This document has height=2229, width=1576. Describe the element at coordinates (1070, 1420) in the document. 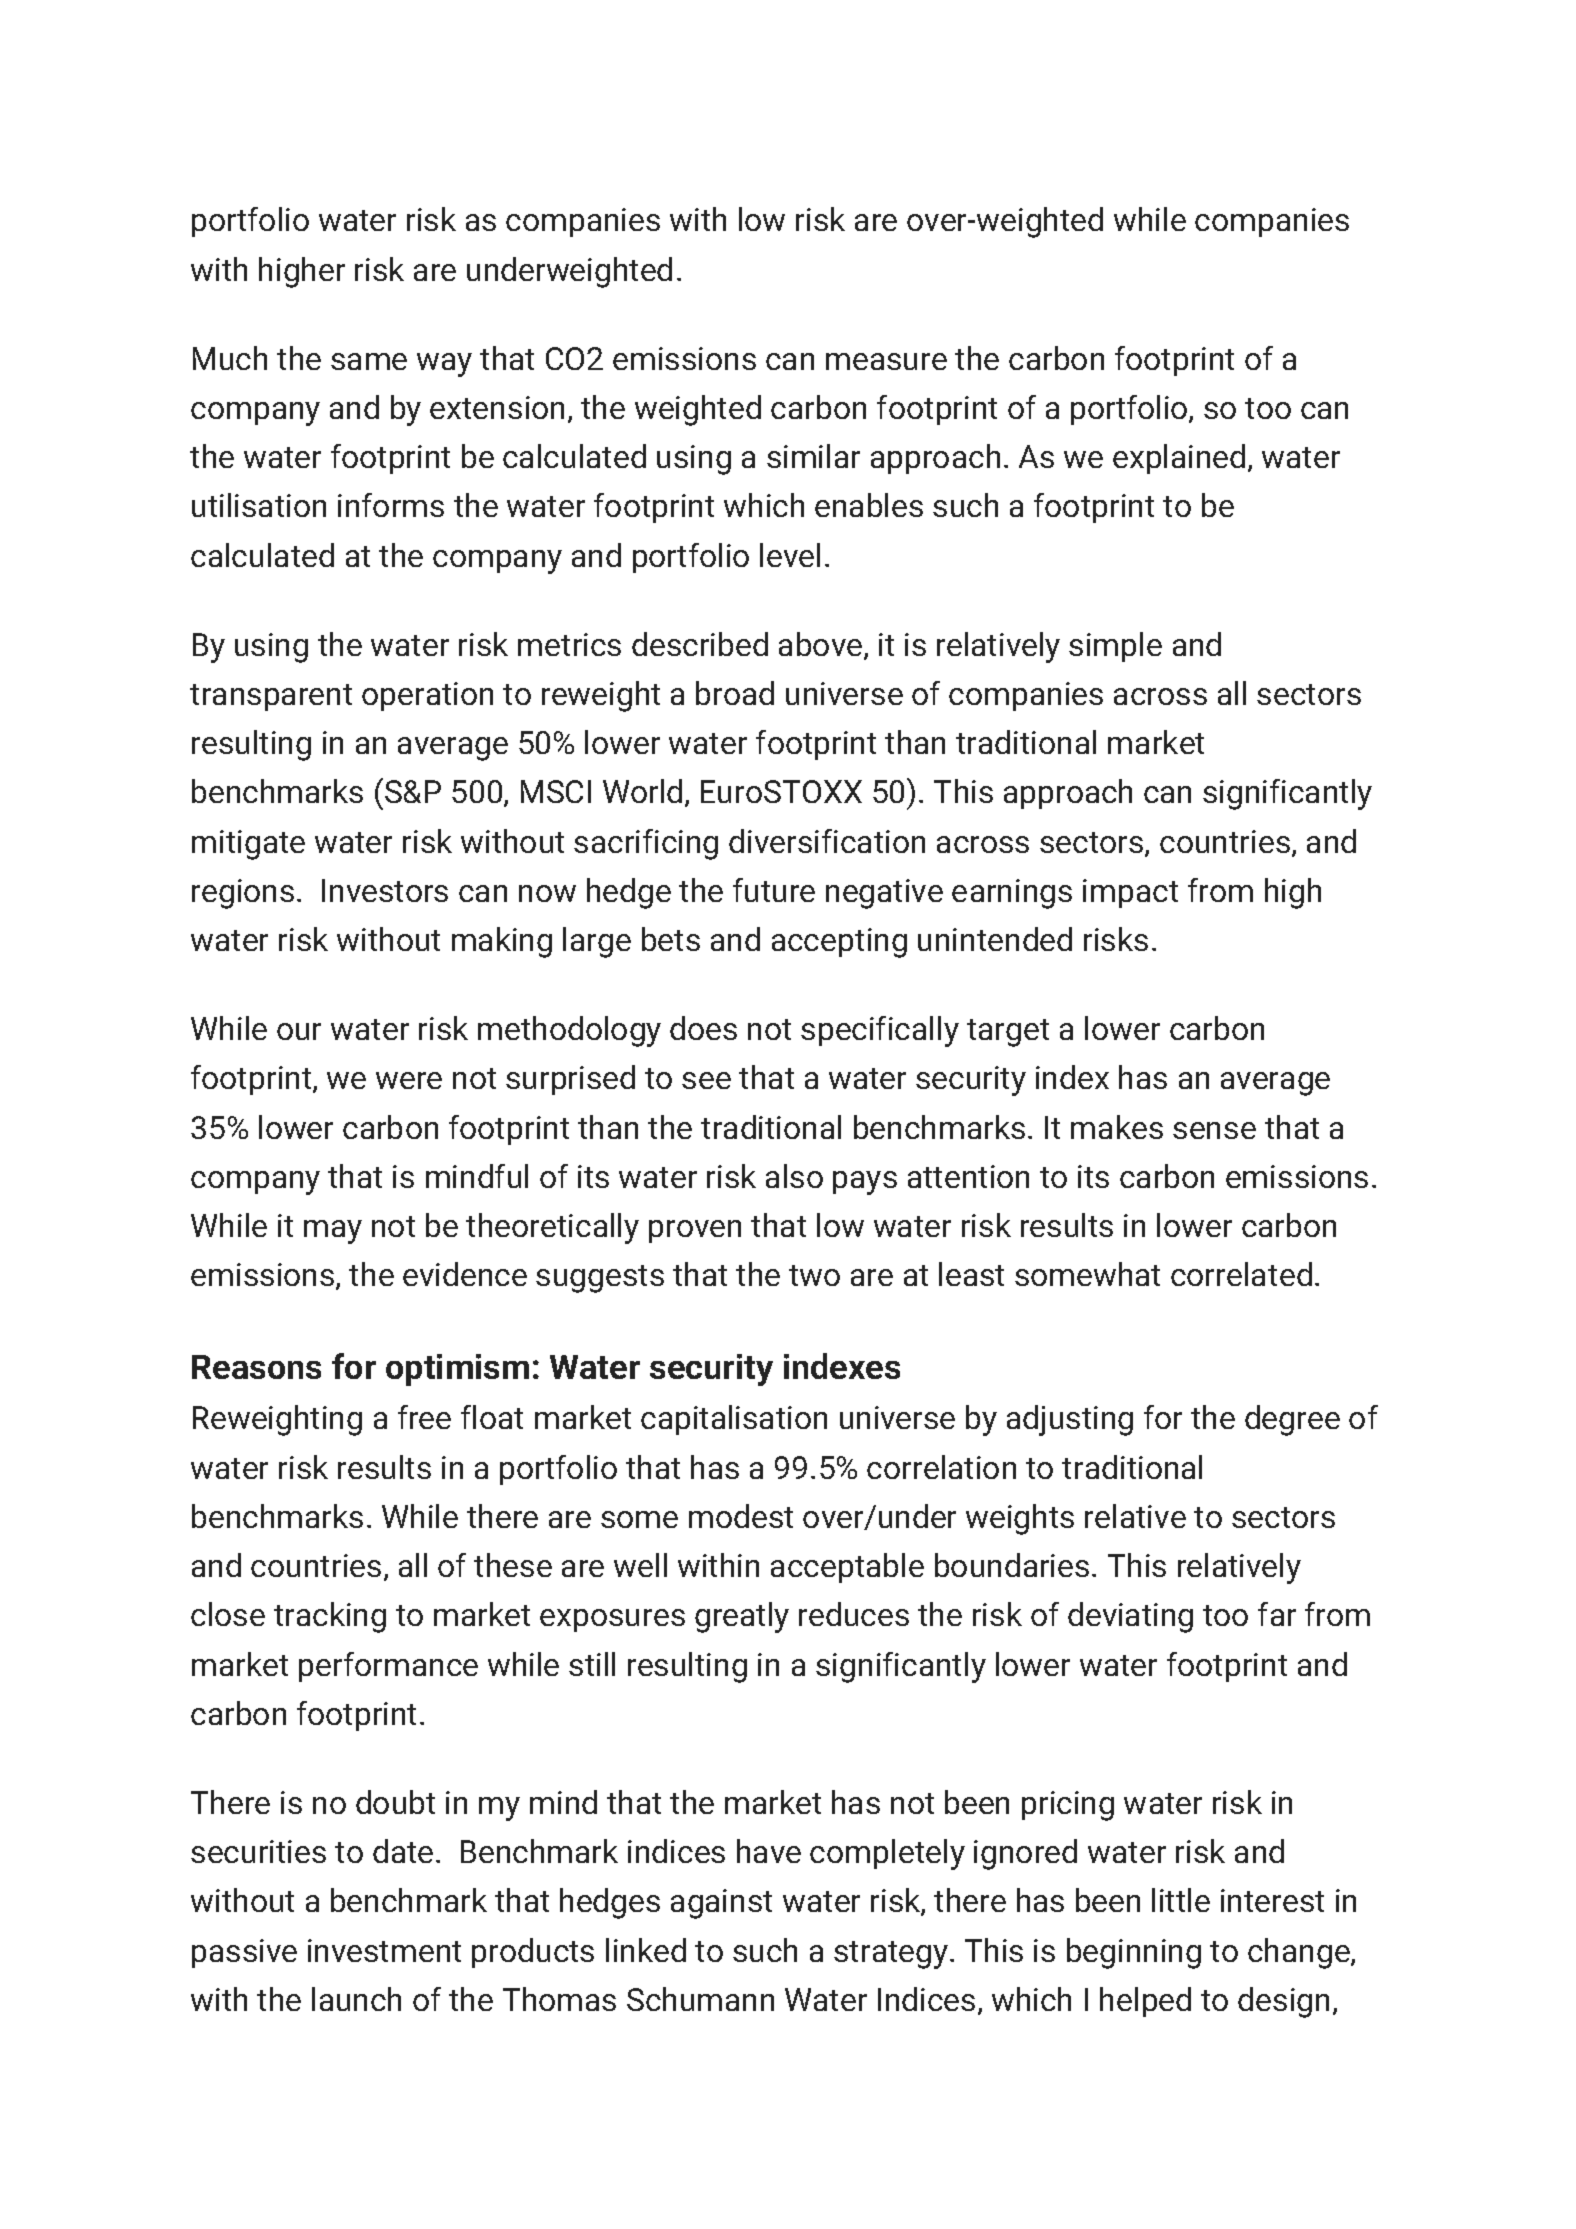

I see `adjusting` at that location.
